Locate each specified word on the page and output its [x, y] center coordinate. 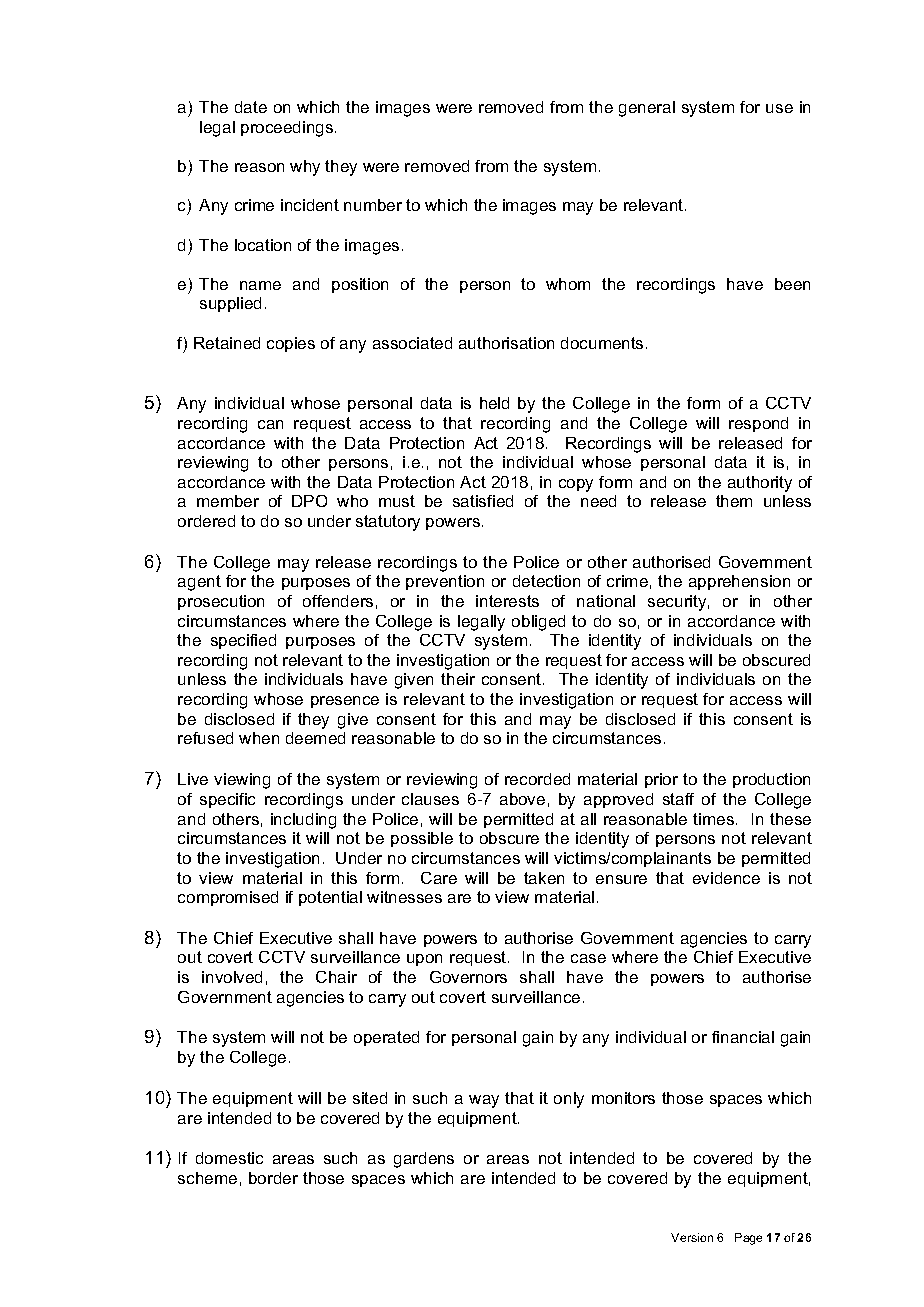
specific [227, 800]
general [647, 109]
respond [758, 424]
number [373, 205]
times [713, 819]
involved [232, 977]
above [522, 799]
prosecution [221, 602]
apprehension [739, 582]
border [273, 1178]
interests [507, 601]
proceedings [287, 129]
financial [743, 1037]
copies [291, 344]
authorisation [506, 343]
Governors [468, 977]
